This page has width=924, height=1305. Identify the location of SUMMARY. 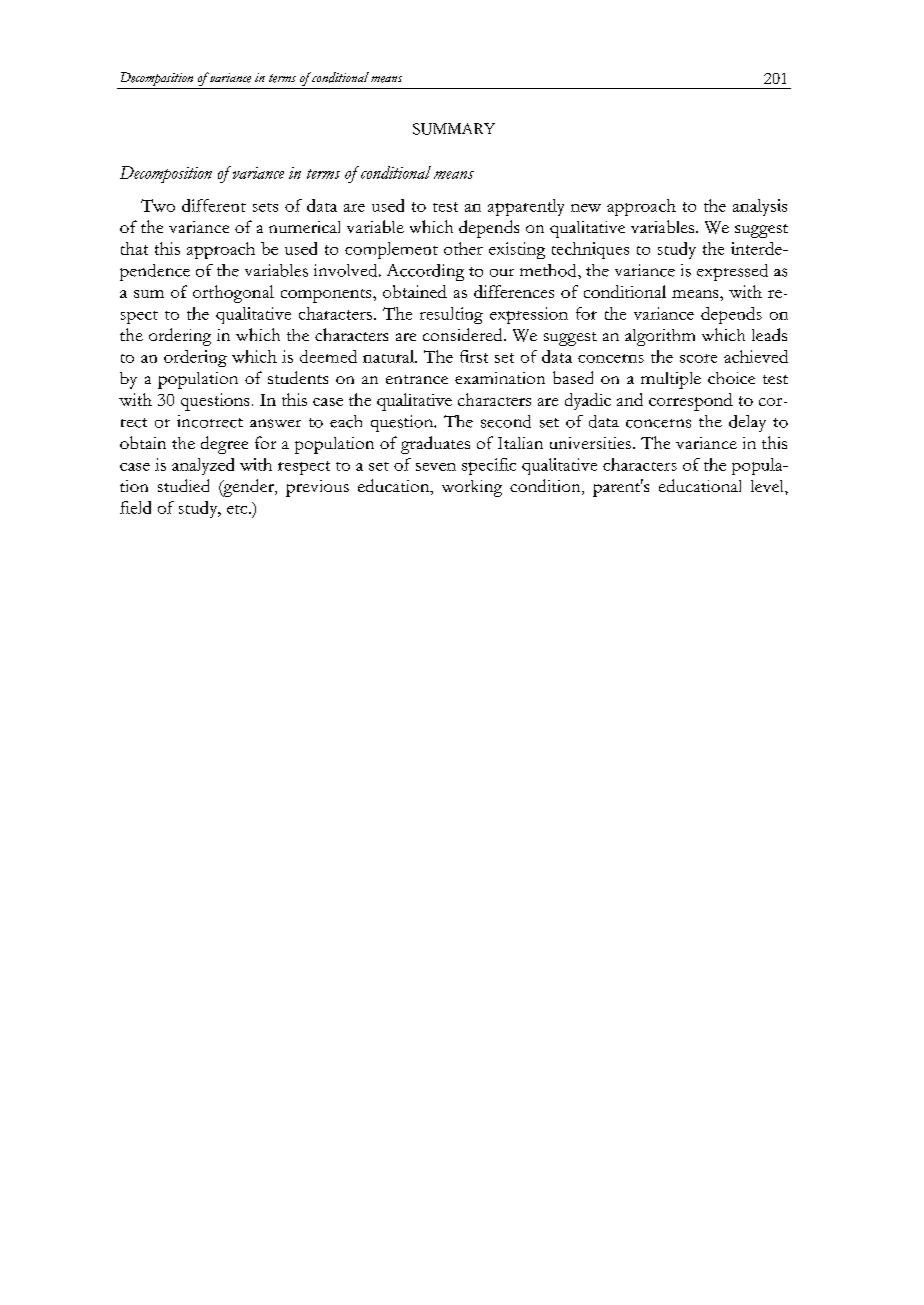
(454, 129).
